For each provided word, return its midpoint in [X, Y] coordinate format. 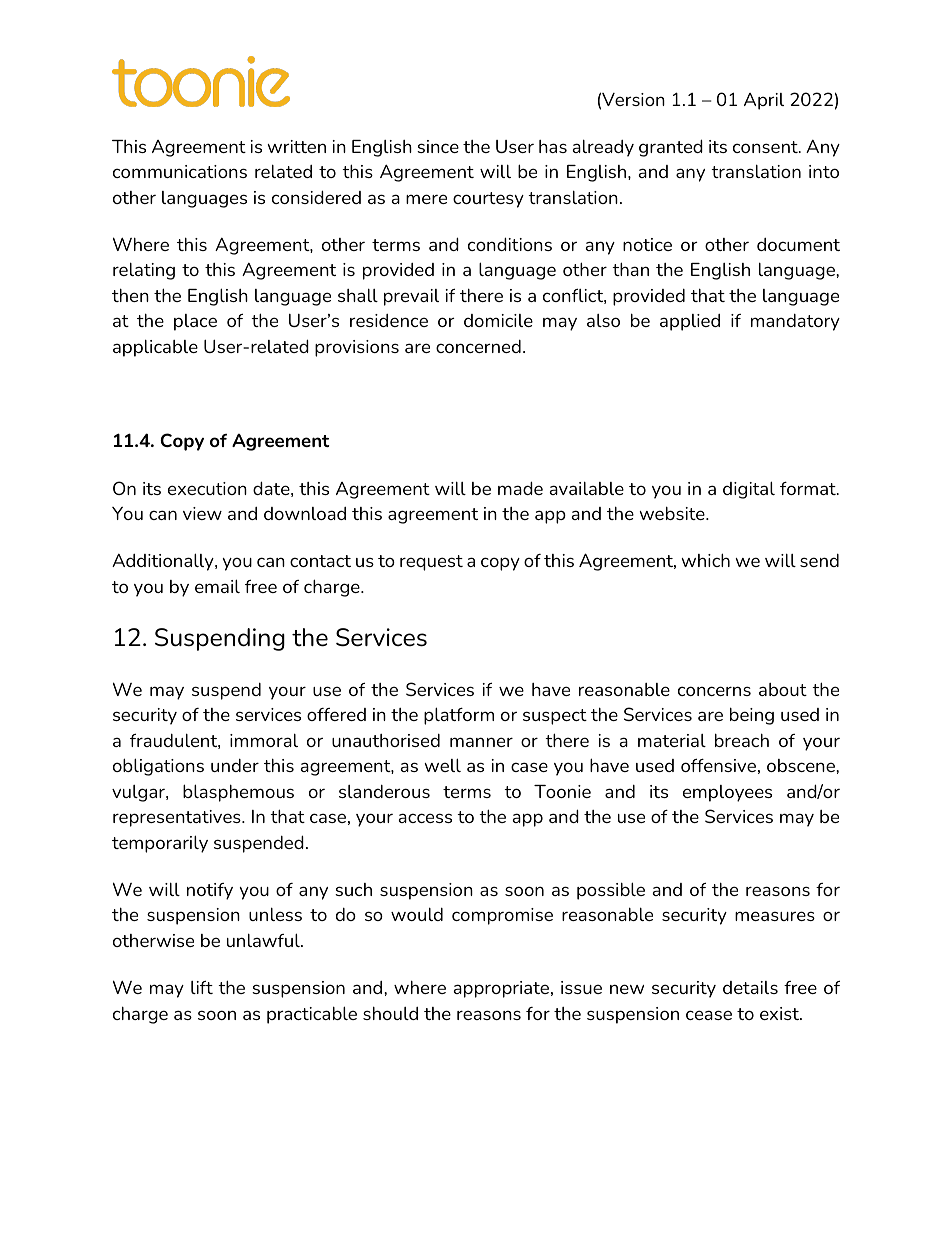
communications [180, 171]
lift [202, 987]
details [750, 987]
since [438, 146]
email [217, 586]
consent [766, 147]
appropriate [501, 989]
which [705, 560]
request [431, 563]
